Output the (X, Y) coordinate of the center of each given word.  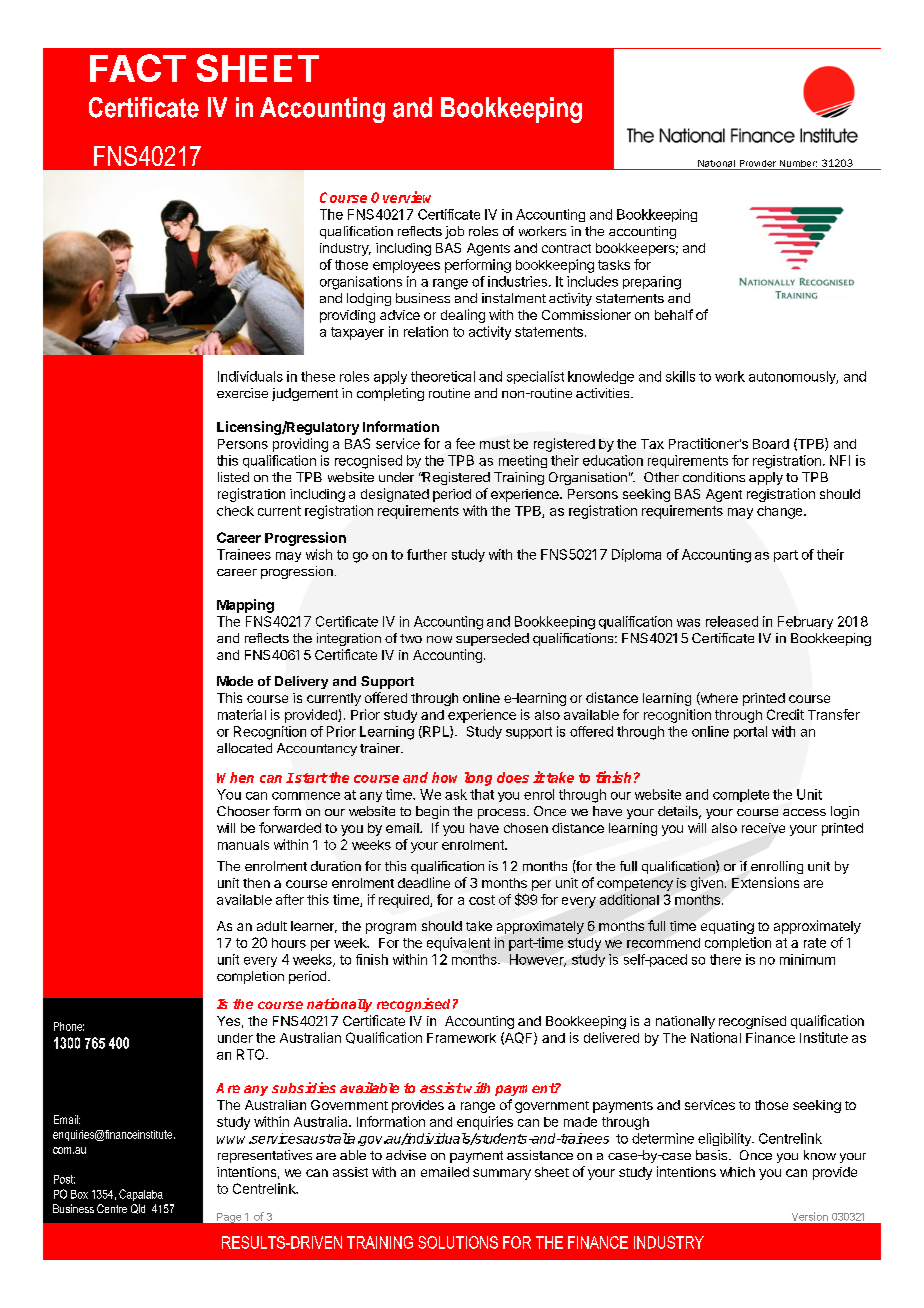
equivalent (458, 944)
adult (272, 926)
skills (680, 376)
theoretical (443, 376)
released (732, 621)
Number (798, 163)
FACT (138, 68)
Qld (138, 1209)
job (454, 232)
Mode (235, 681)
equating (727, 927)
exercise (242, 393)
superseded (492, 639)
